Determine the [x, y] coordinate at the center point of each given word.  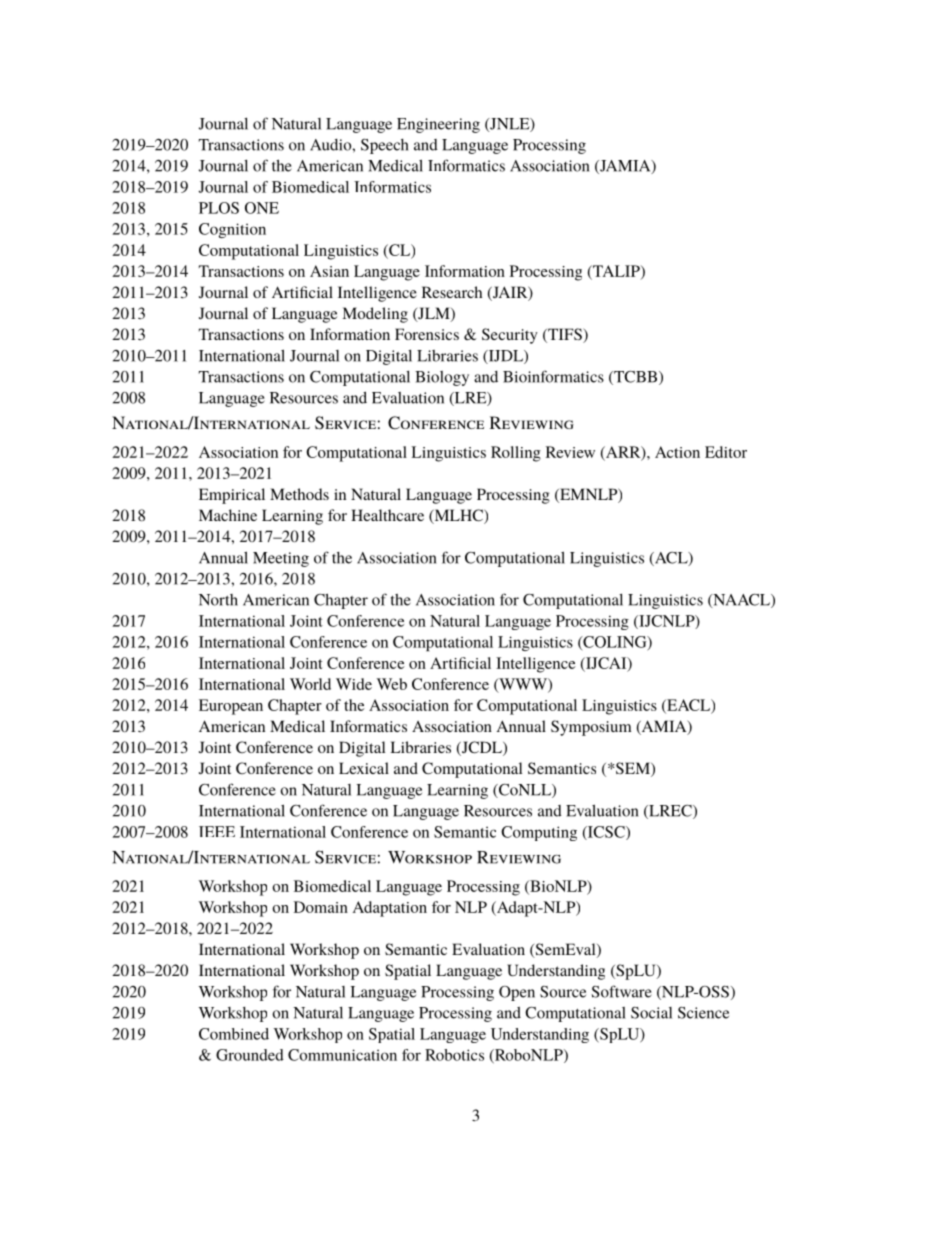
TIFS [565, 335]
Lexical [364, 768]
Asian [329, 271]
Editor [726, 452]
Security [510, 336]
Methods [299, 494]
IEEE [217, 831]
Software [621, 991]
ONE [262, 208]
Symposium [591, 728]
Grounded [250, 1055]
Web [392, 684]
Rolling [516, 454]
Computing [539, 833]
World [310, 684]
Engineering [438, 125]
